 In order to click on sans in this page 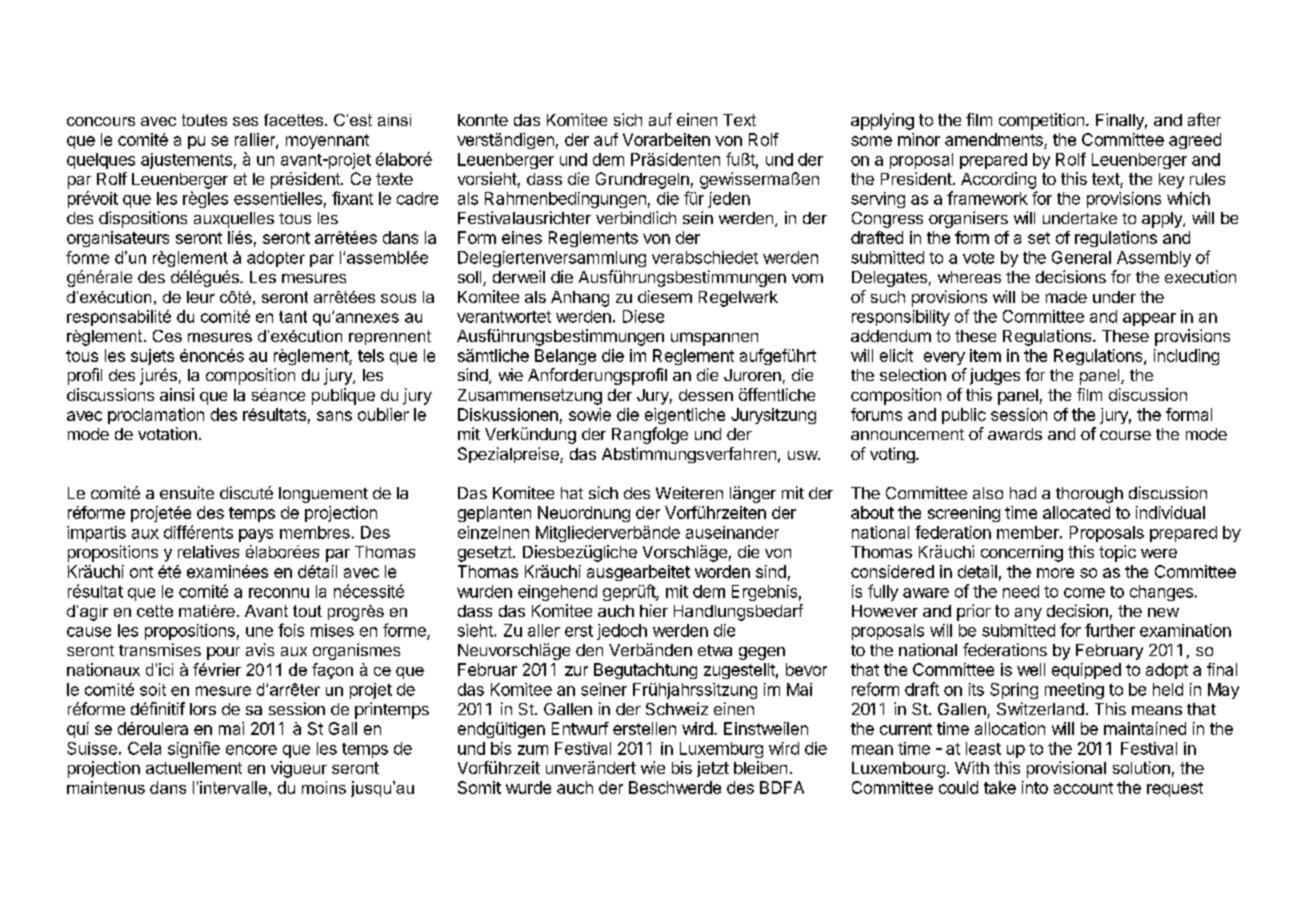, I will do `click(334, 416)`.
